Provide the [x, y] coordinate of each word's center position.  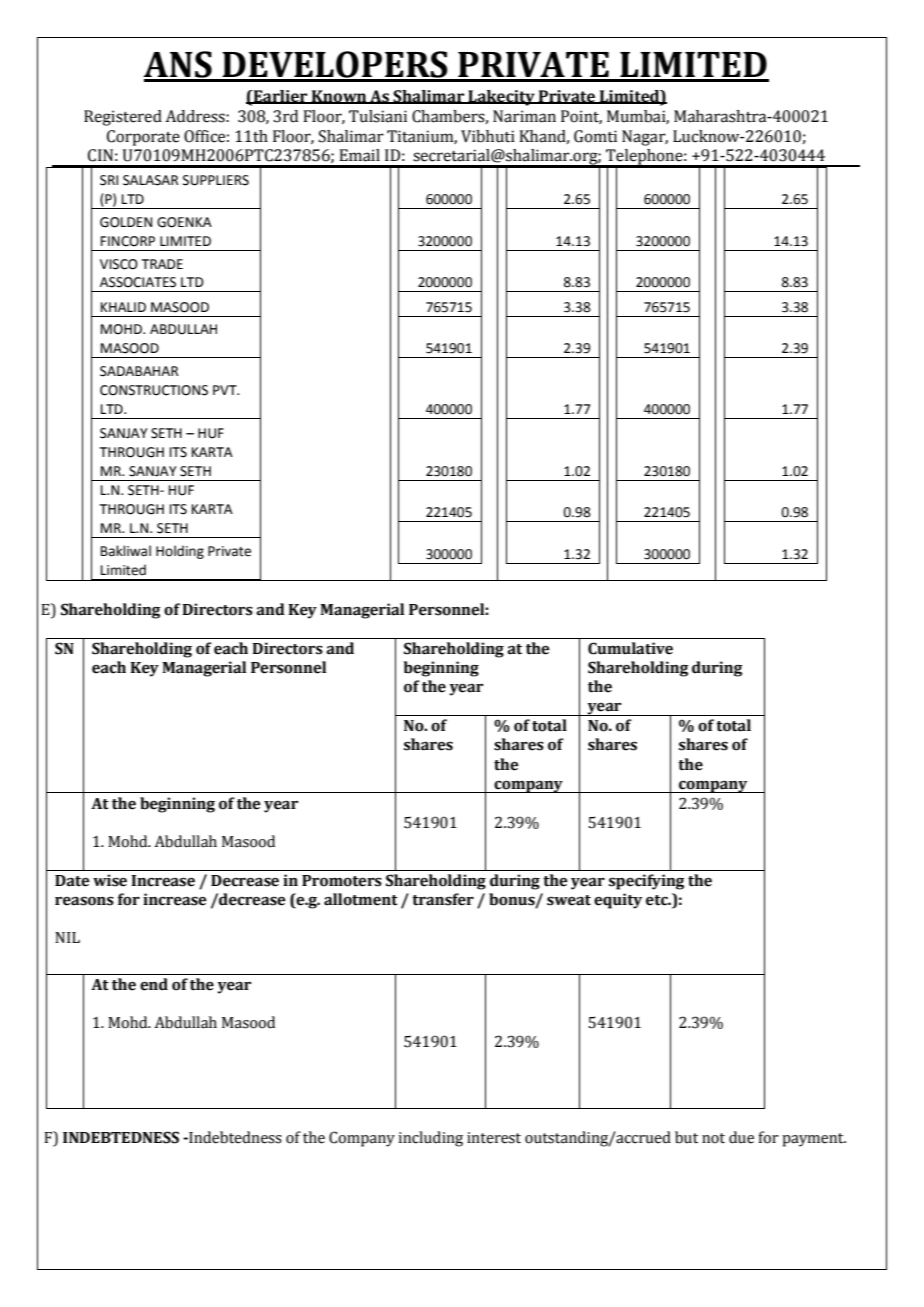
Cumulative [630, 648]
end [154, 984]
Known [339, 97]
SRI [109, 180]
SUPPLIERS [216, 180]
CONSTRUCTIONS [154, 390]
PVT [226, 390]
